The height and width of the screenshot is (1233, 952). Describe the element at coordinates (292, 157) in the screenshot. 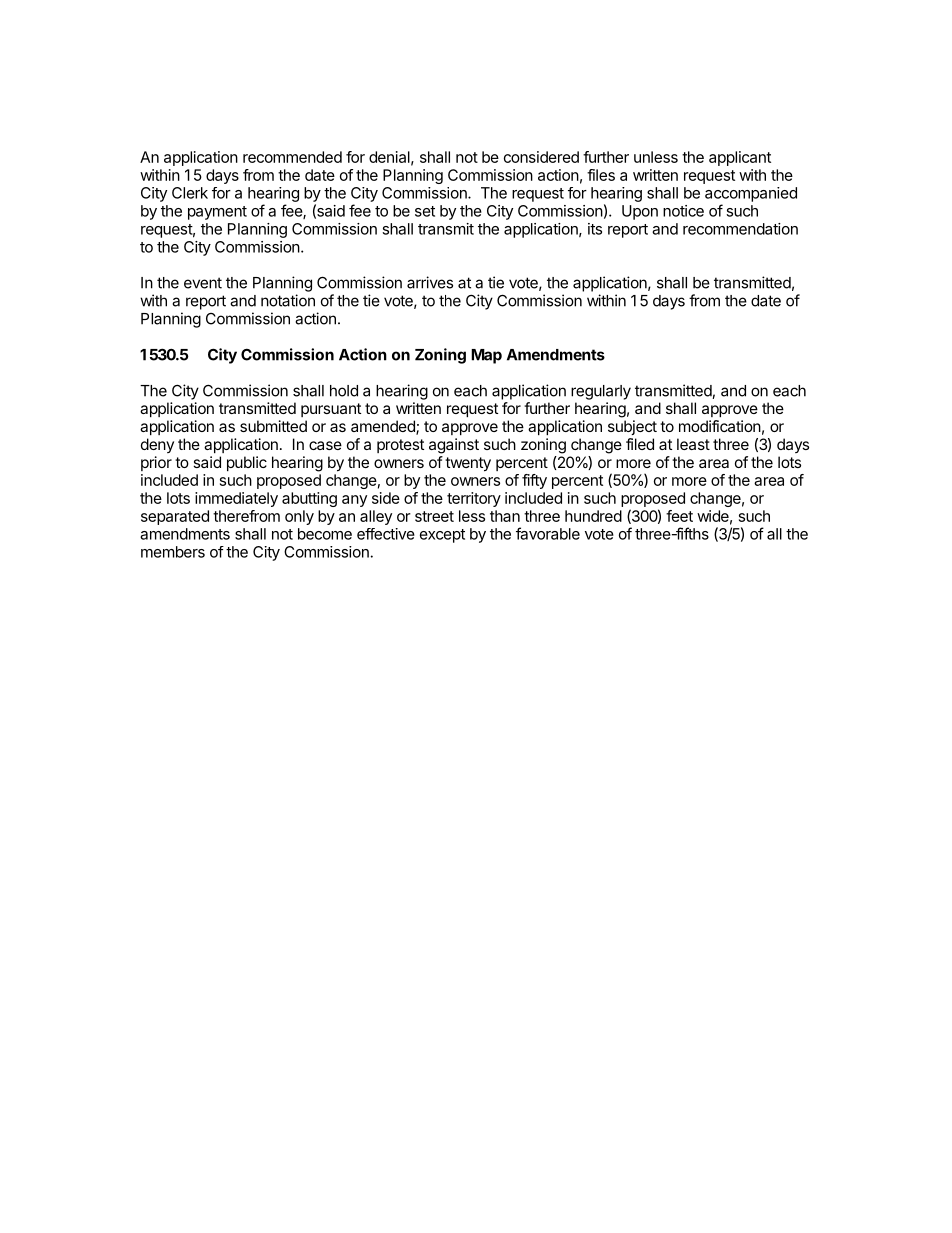

I see `recommended` at that location.
